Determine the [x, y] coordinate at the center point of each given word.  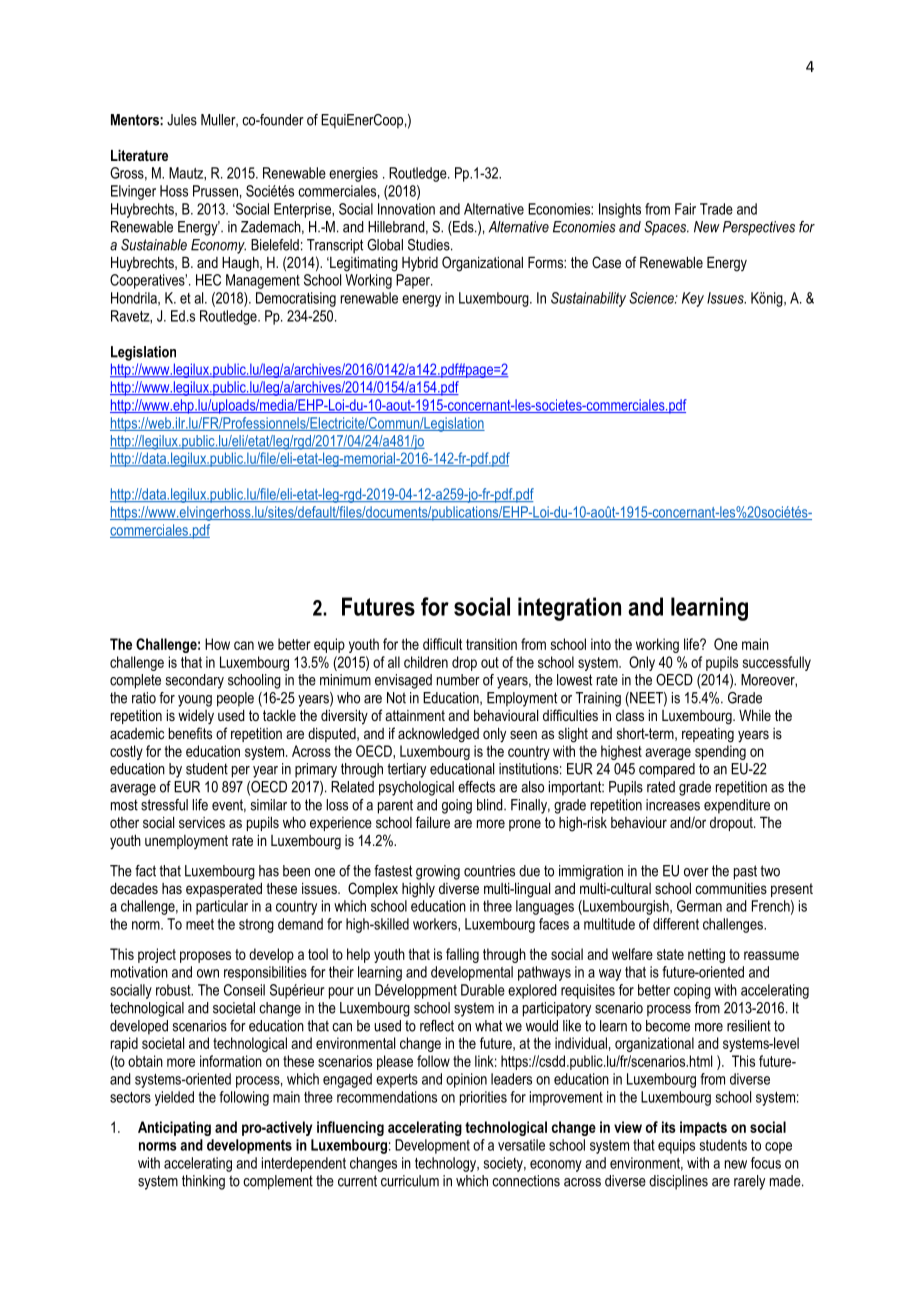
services [202, 822]
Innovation [406, 209]
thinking [203, 1182]
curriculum [410, 1181]
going [457, 806]
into [601, 644]
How [217, 644]
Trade [716, 209]
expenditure [737, 806]
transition [491, 644]
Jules [182, 120]
